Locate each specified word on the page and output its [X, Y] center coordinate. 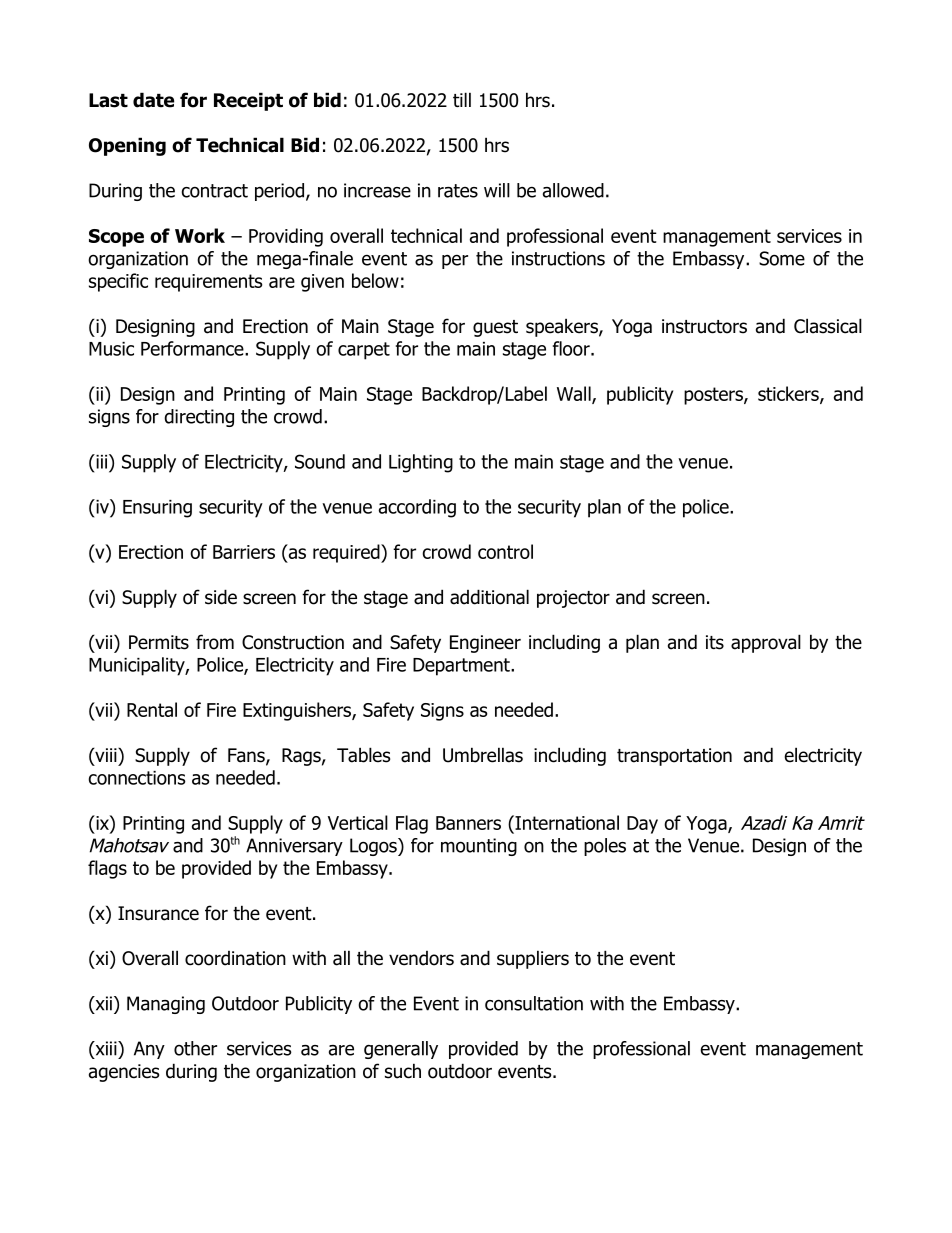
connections [137, 778]
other [195, 1048]
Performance [193, 348]
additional [489, 597]
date [153, 100]
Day [642, 825]
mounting [479, 847]
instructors [704, 326]
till [462, 99]
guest [495, 328]
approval [766, 643]
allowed [573, 190]
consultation [534, 1003]
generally [401, 1050]
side [221, 597]
